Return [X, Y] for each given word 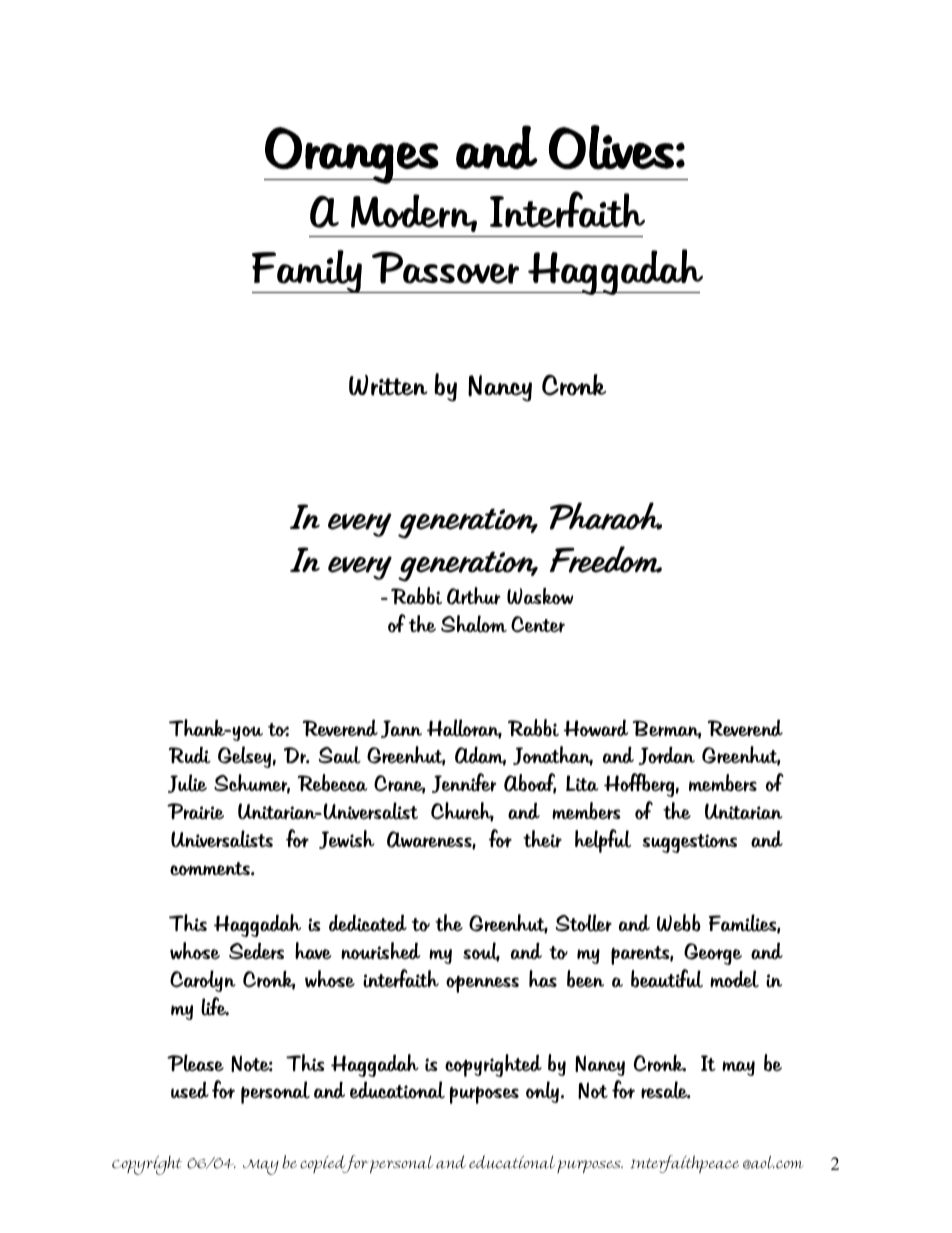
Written [388, 385]
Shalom [474, 624]
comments [211, 869]
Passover [445, 267]
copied [324, 1164]
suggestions [690, 843]
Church [462, 812]
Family [308, 271]
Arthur [473, 596]
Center [538, 624]
